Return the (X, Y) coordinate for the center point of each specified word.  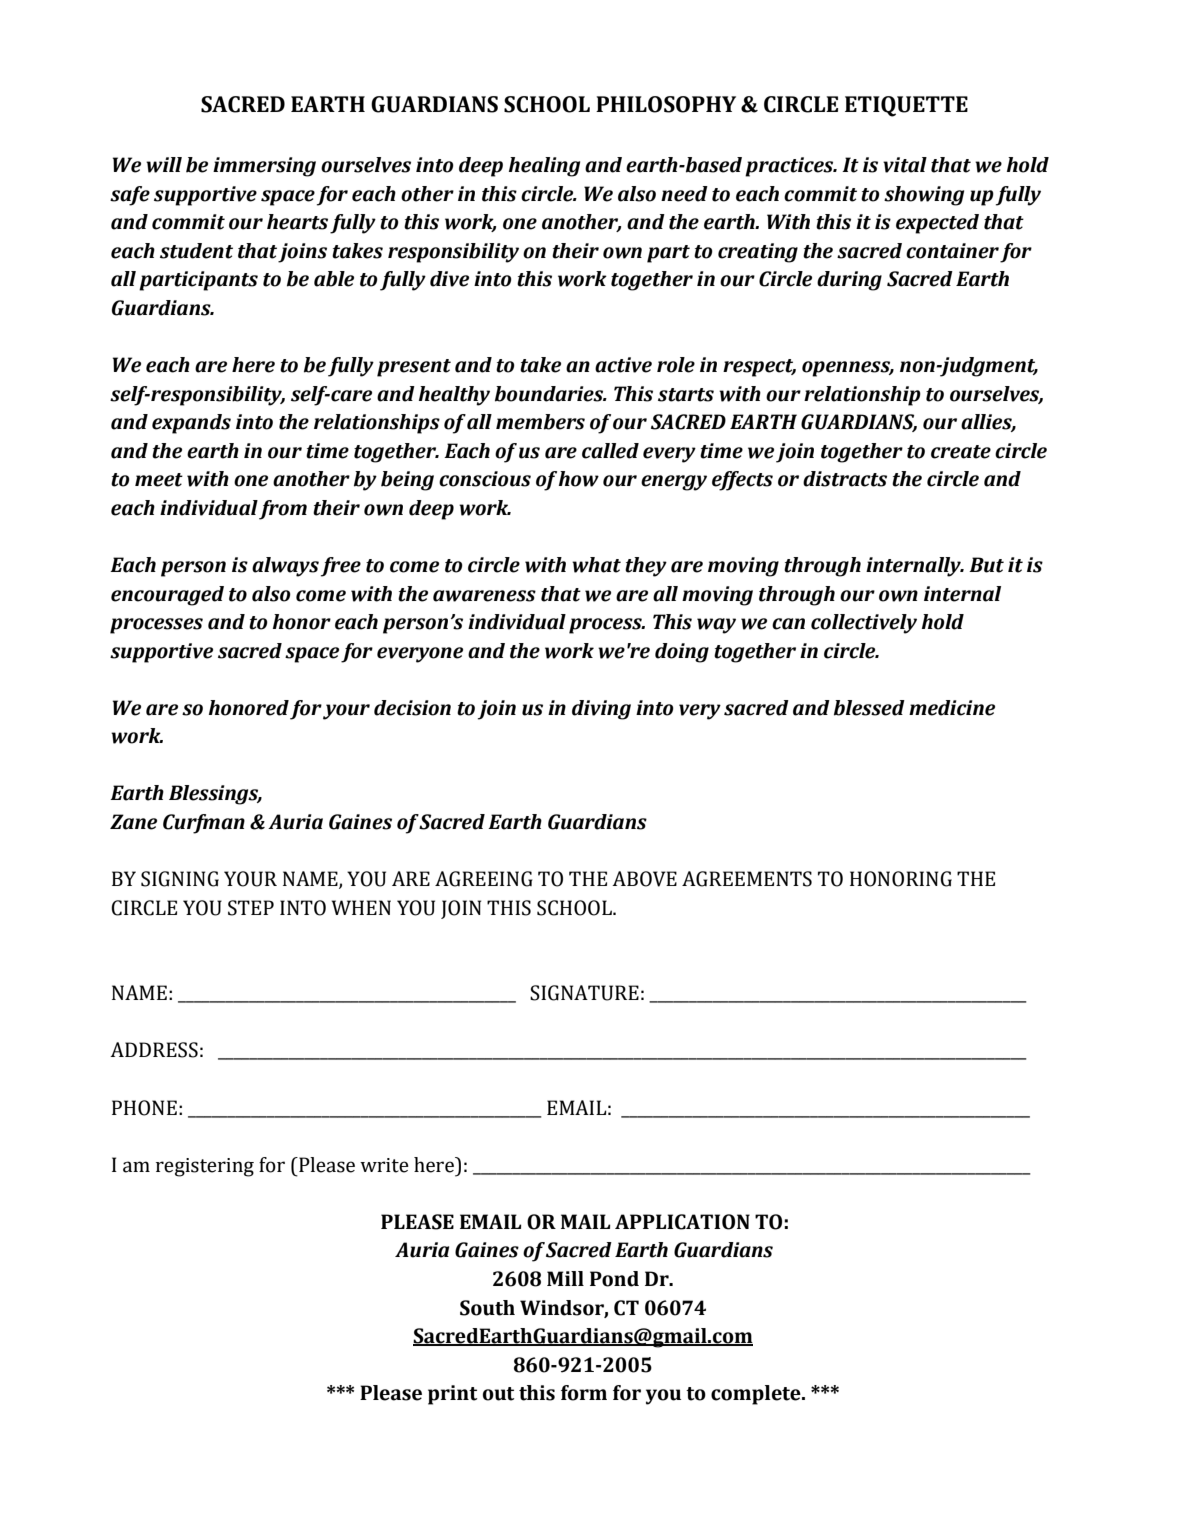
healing (544, 167)
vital (905, 165)
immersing (264, 167)
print (452, 1395)
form (584, 1393)
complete (757, 1395)
